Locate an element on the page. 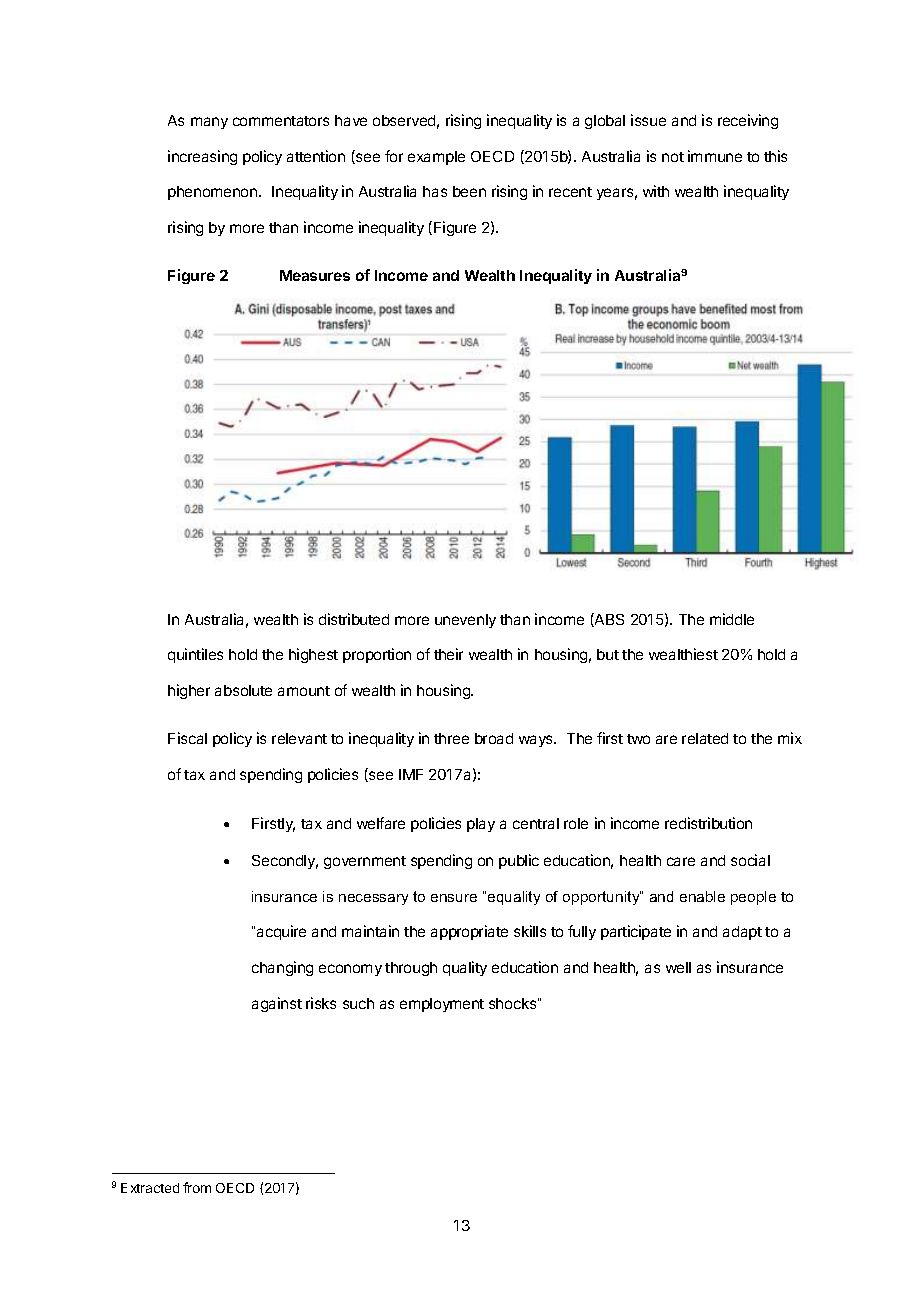 The width and height of the page is (924, 1308). immune is located at coordinates (715, 156).
